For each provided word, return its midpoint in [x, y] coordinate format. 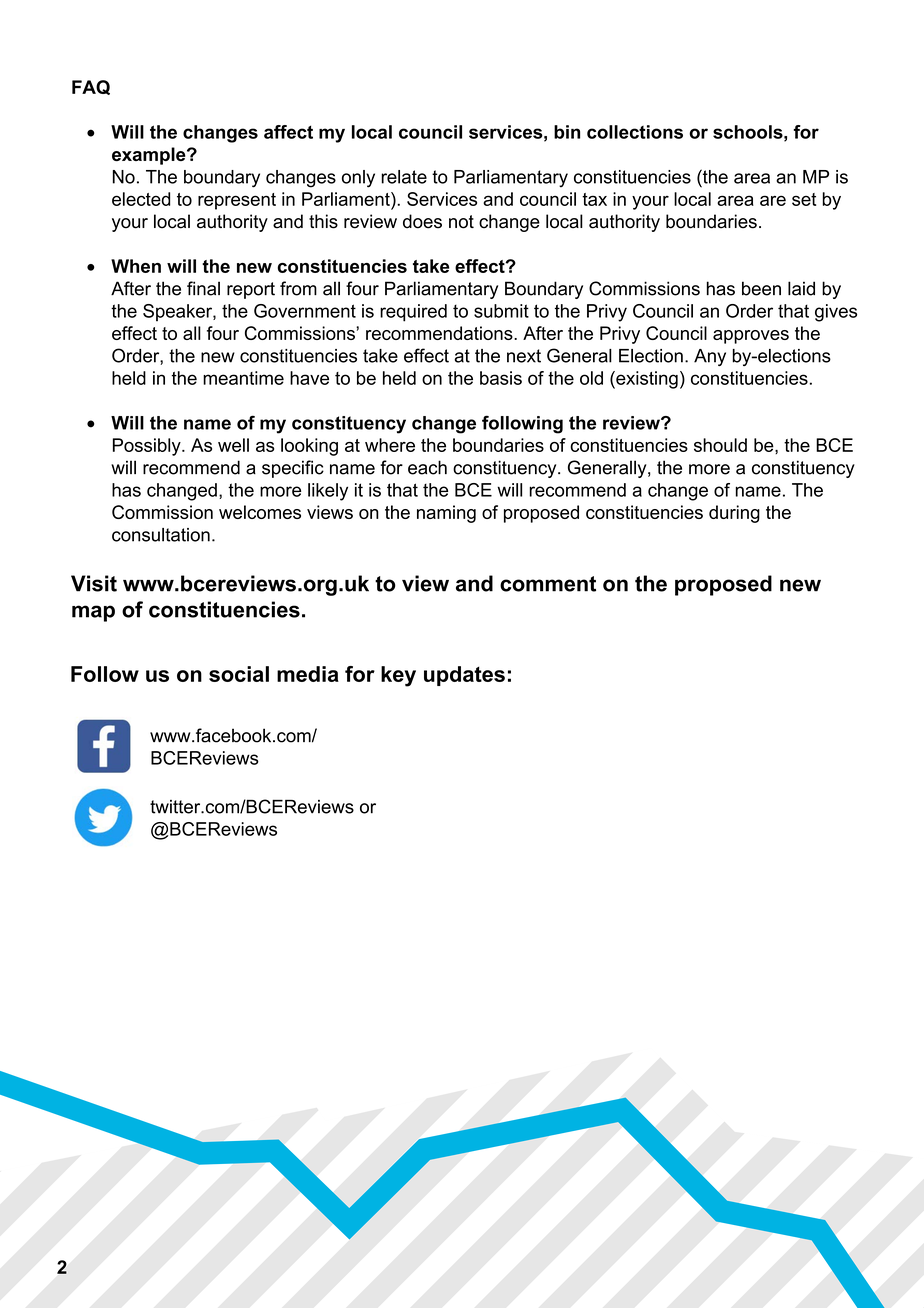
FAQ [91, 87]
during [734, 514]
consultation [161, 535]
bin [567, 132]
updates [464, 676]
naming [446, 514]
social [239, 674]
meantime [243, 378]
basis [501, 378]
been [761, 288]
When [136, 266]
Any [710, 357]
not [461, 222]
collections [635, 132]
